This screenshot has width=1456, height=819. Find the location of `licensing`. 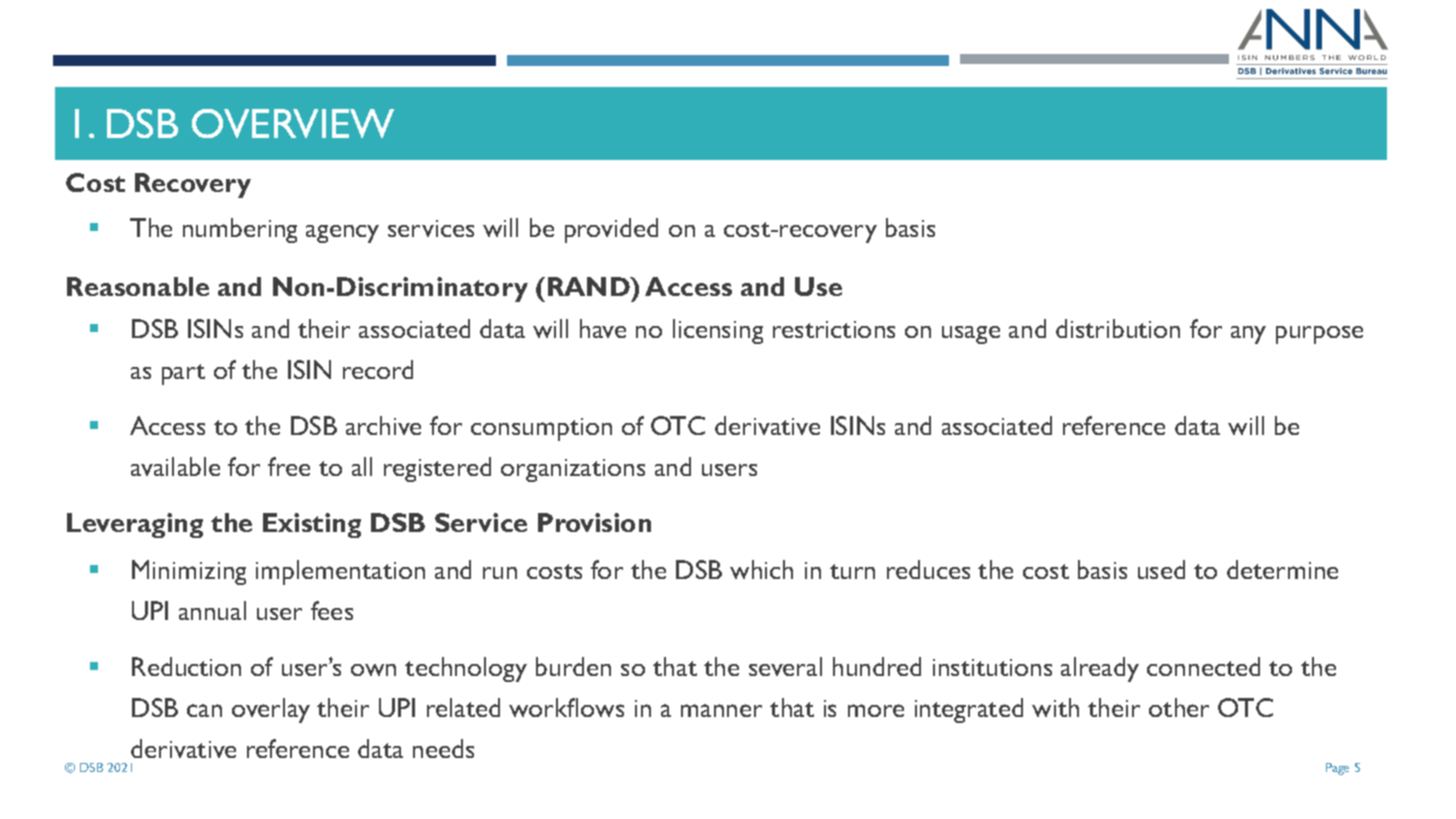

licensing is located at coordinates (718, 331).
